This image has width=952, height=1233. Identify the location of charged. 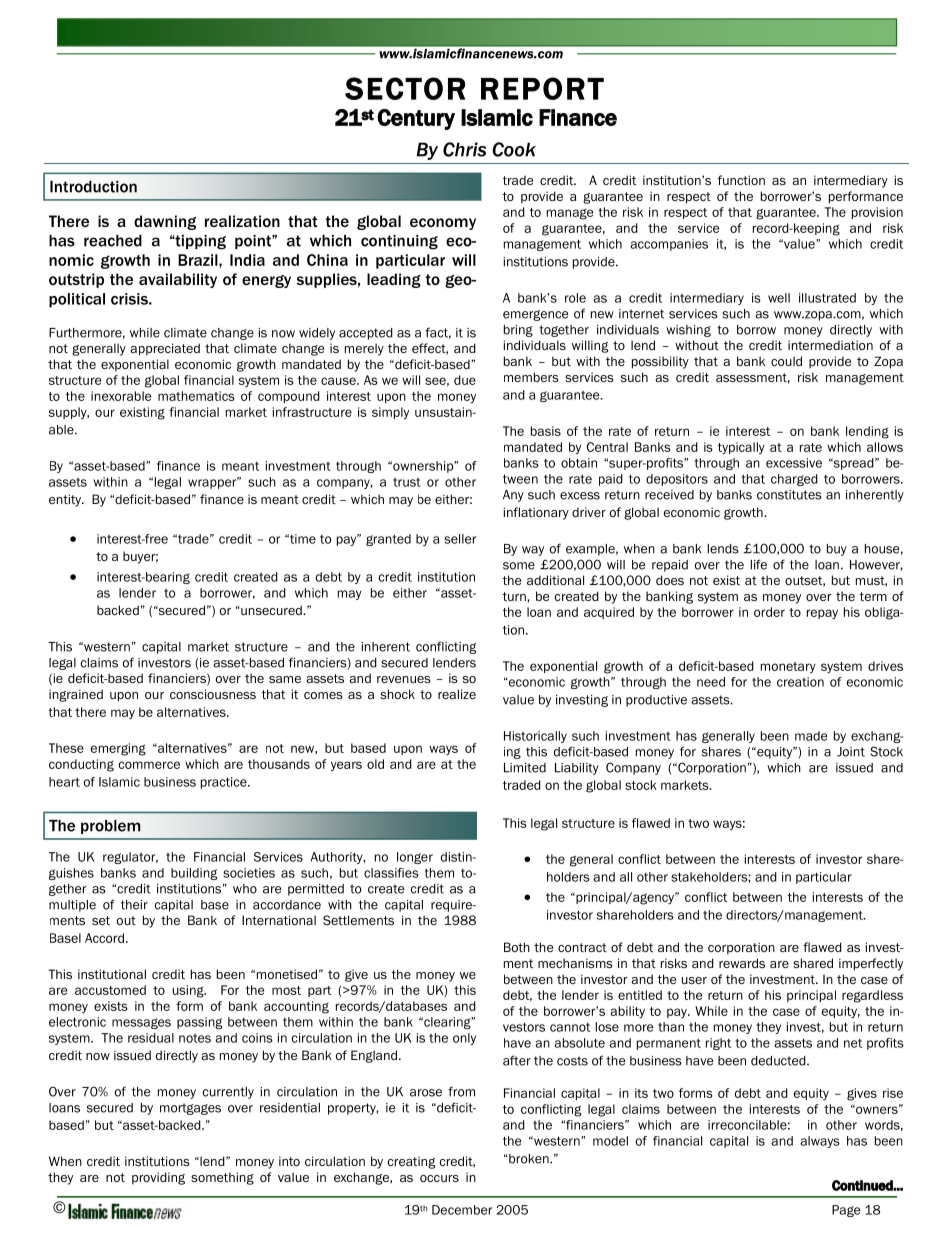
(794, 480).
